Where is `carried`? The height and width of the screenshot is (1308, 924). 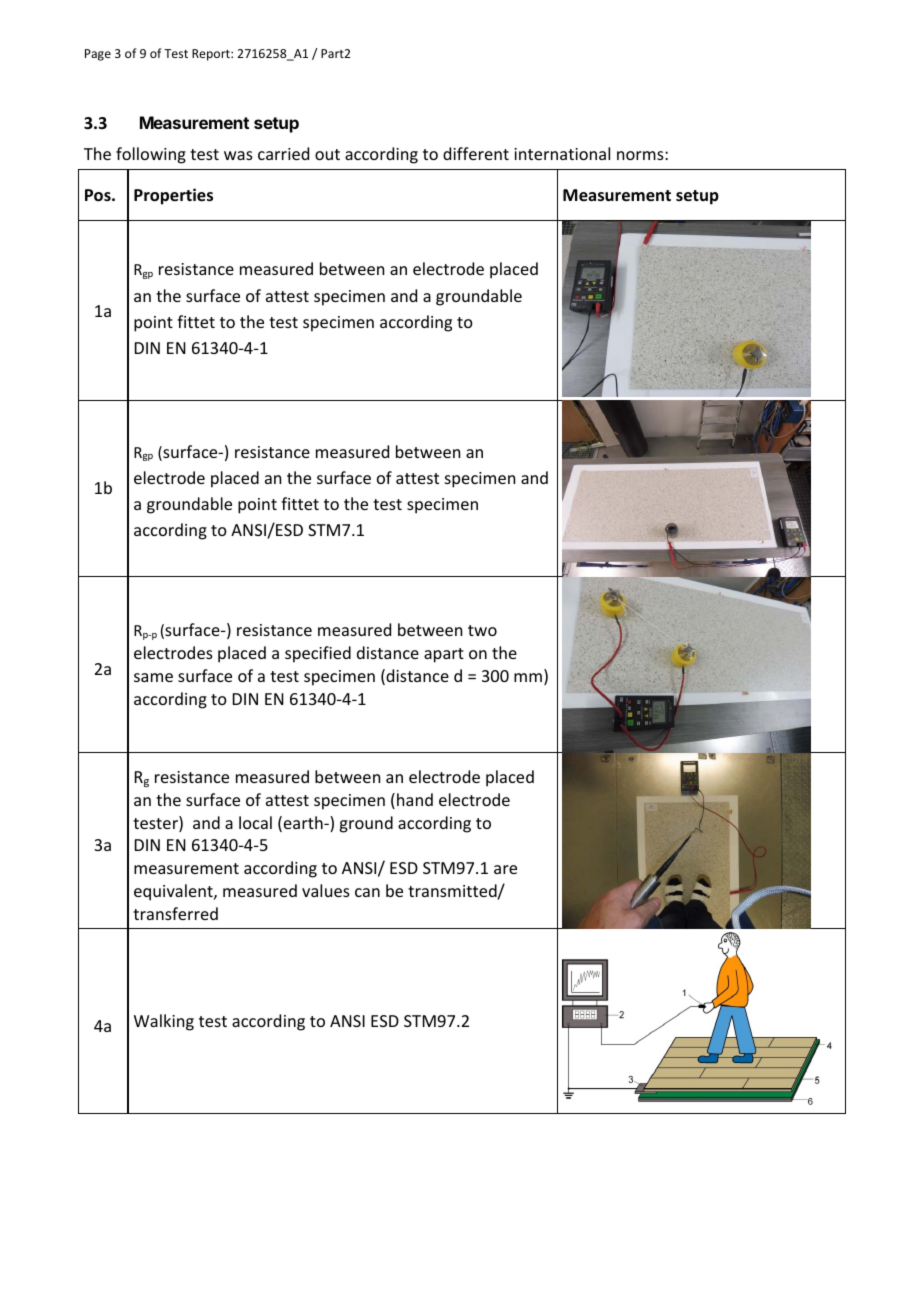
carried is located at coordinates (283, 153).
